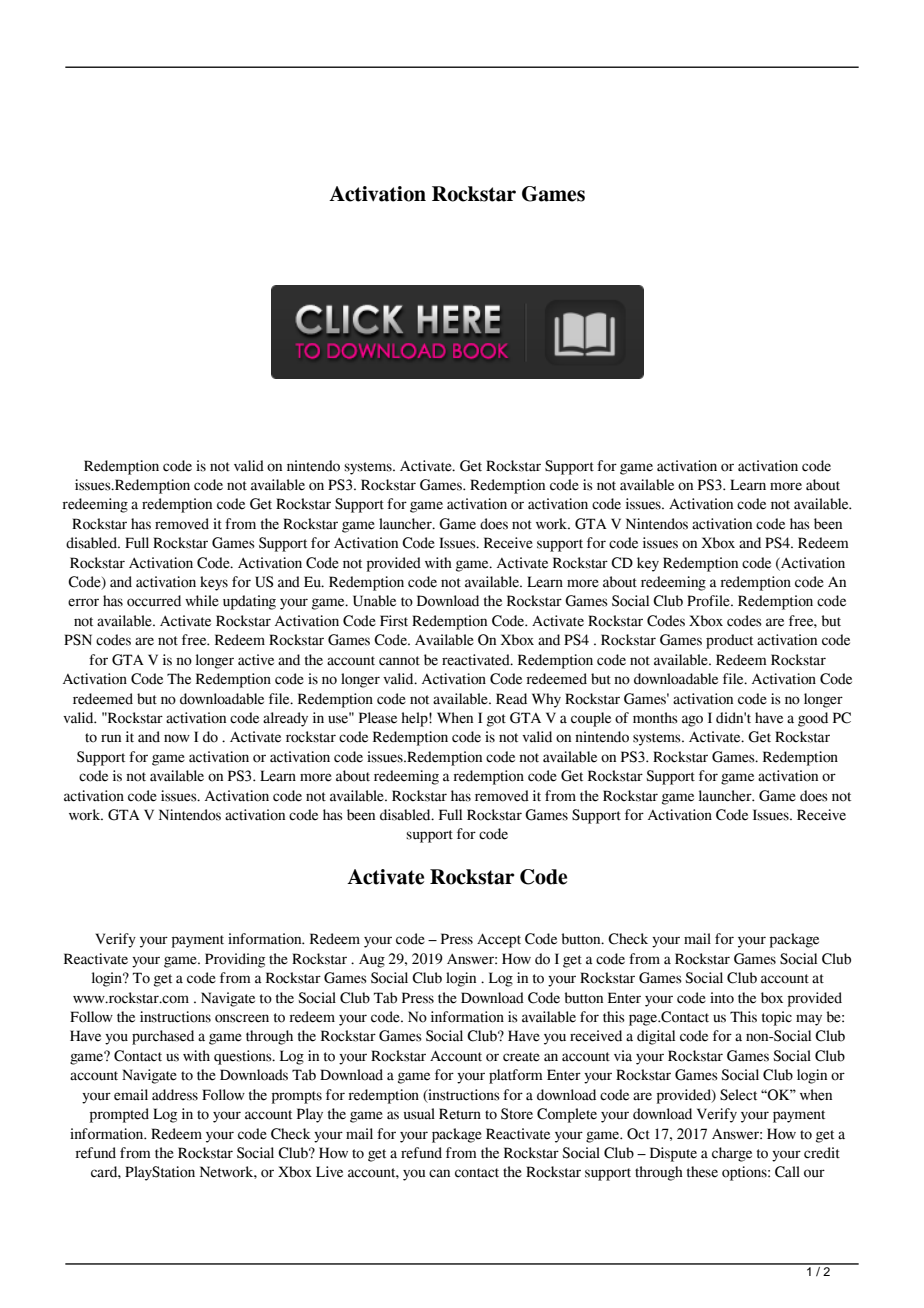 The image size is (924, 1308). Describe the element at coordinates (777, 1018) in the document. I see `topic` at that location.
